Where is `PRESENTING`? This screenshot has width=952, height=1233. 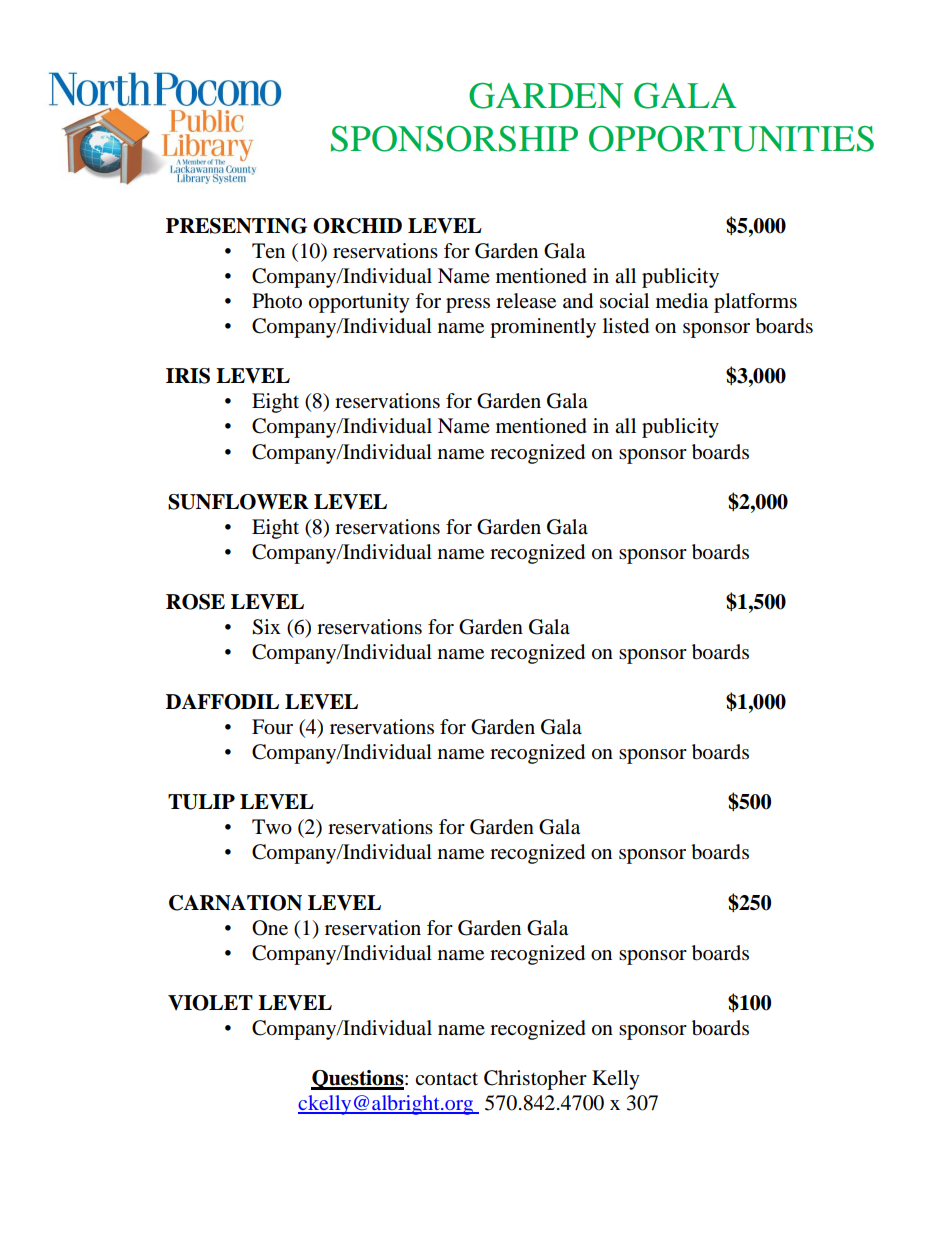
PRESENTING is located at coordinates (236, 226).
